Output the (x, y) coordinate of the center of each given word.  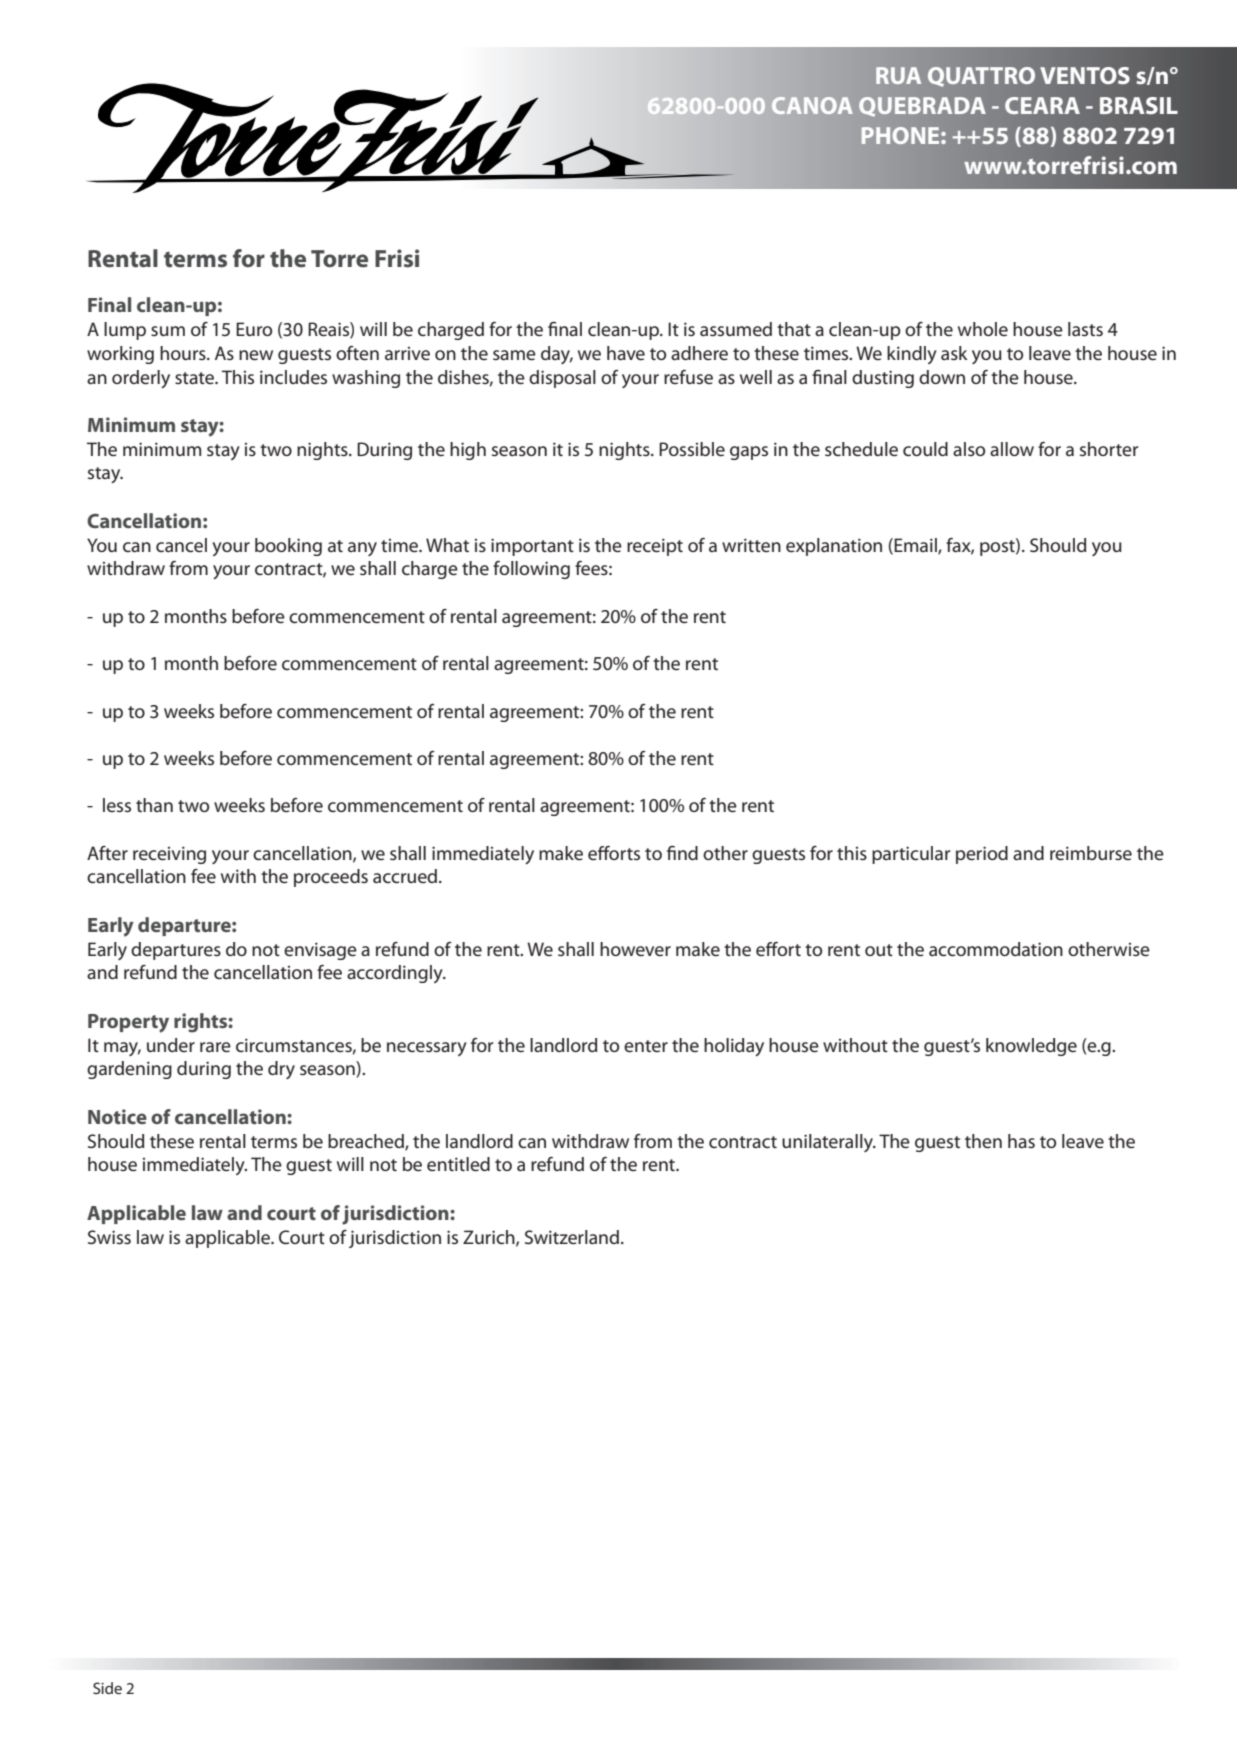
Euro (254, 329)
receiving (169, 855)
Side (107, 1688)
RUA (898, 75)
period (982, 855)
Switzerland (573, 1237)
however (635, 949)
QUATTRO (981, 77)
